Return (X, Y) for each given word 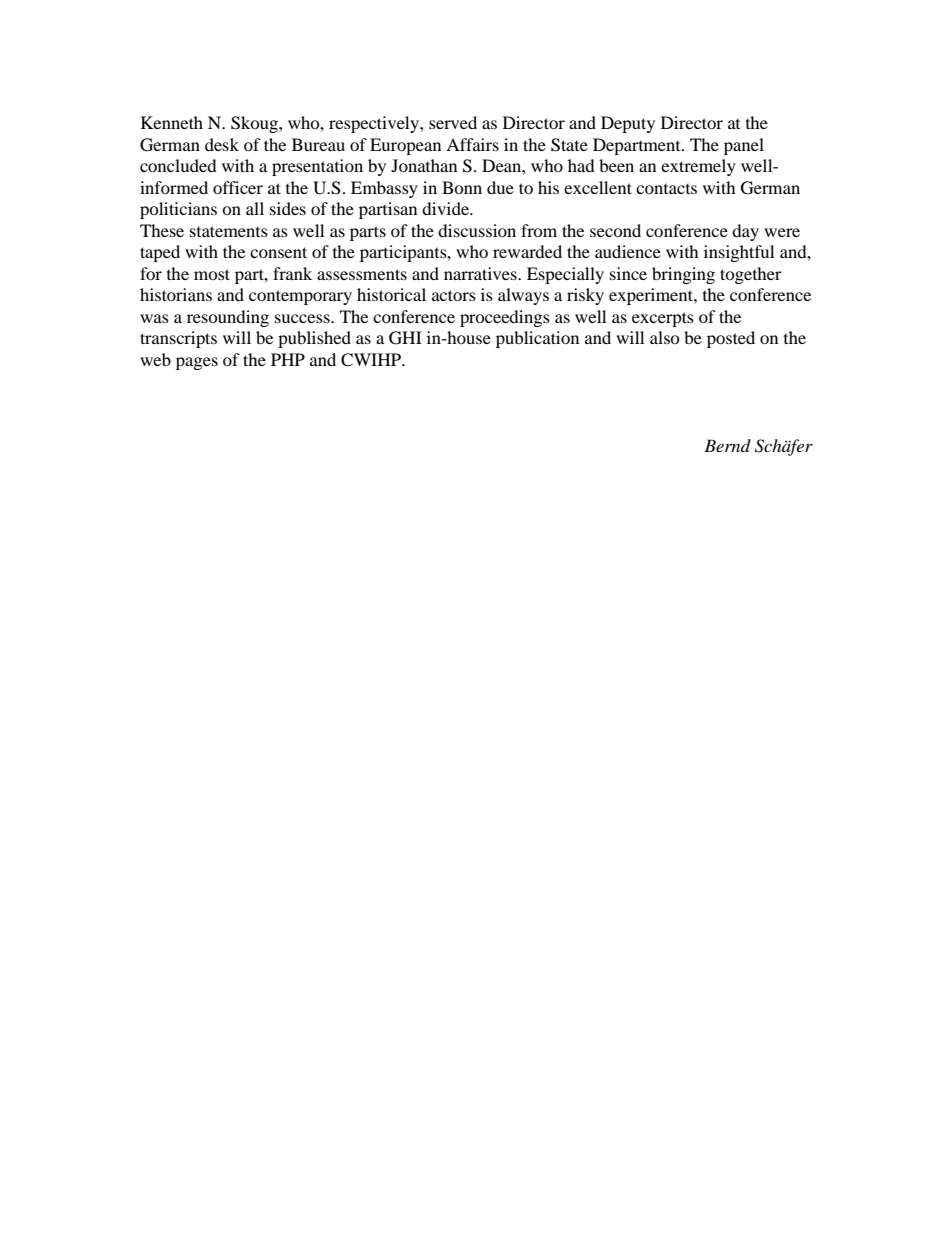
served (453, 122)
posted (731, 339)
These (162, 230)
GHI (405, 338)
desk (222, 144)
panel (744, 146)
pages (197, 363)
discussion (477, 230)
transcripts (178, 339)
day (745, 232)
